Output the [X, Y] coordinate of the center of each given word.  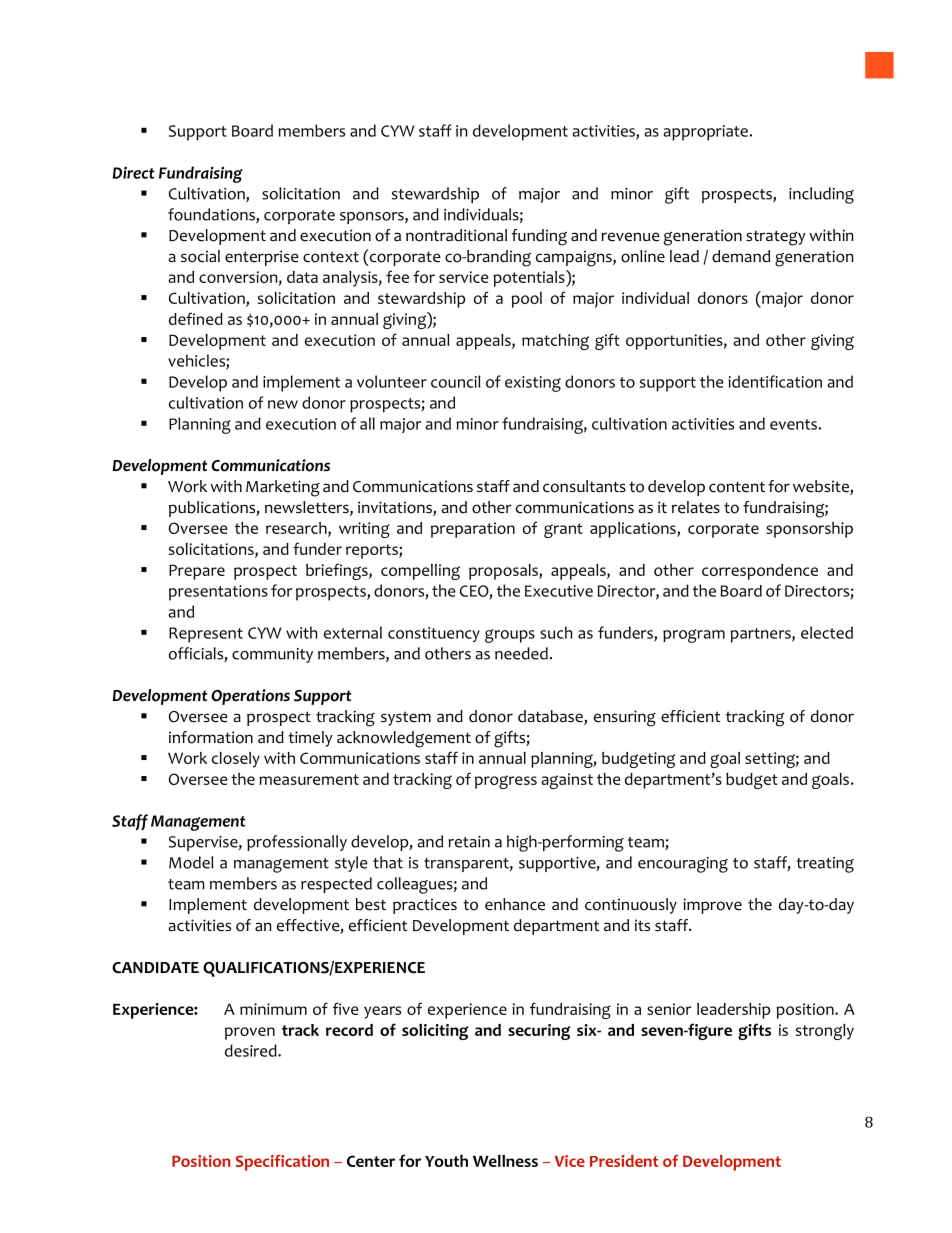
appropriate [706, 133]
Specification [282, 1163]
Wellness [505, 1161]
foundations [212, 215]
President [624, 1161]
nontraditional [456, 235]
